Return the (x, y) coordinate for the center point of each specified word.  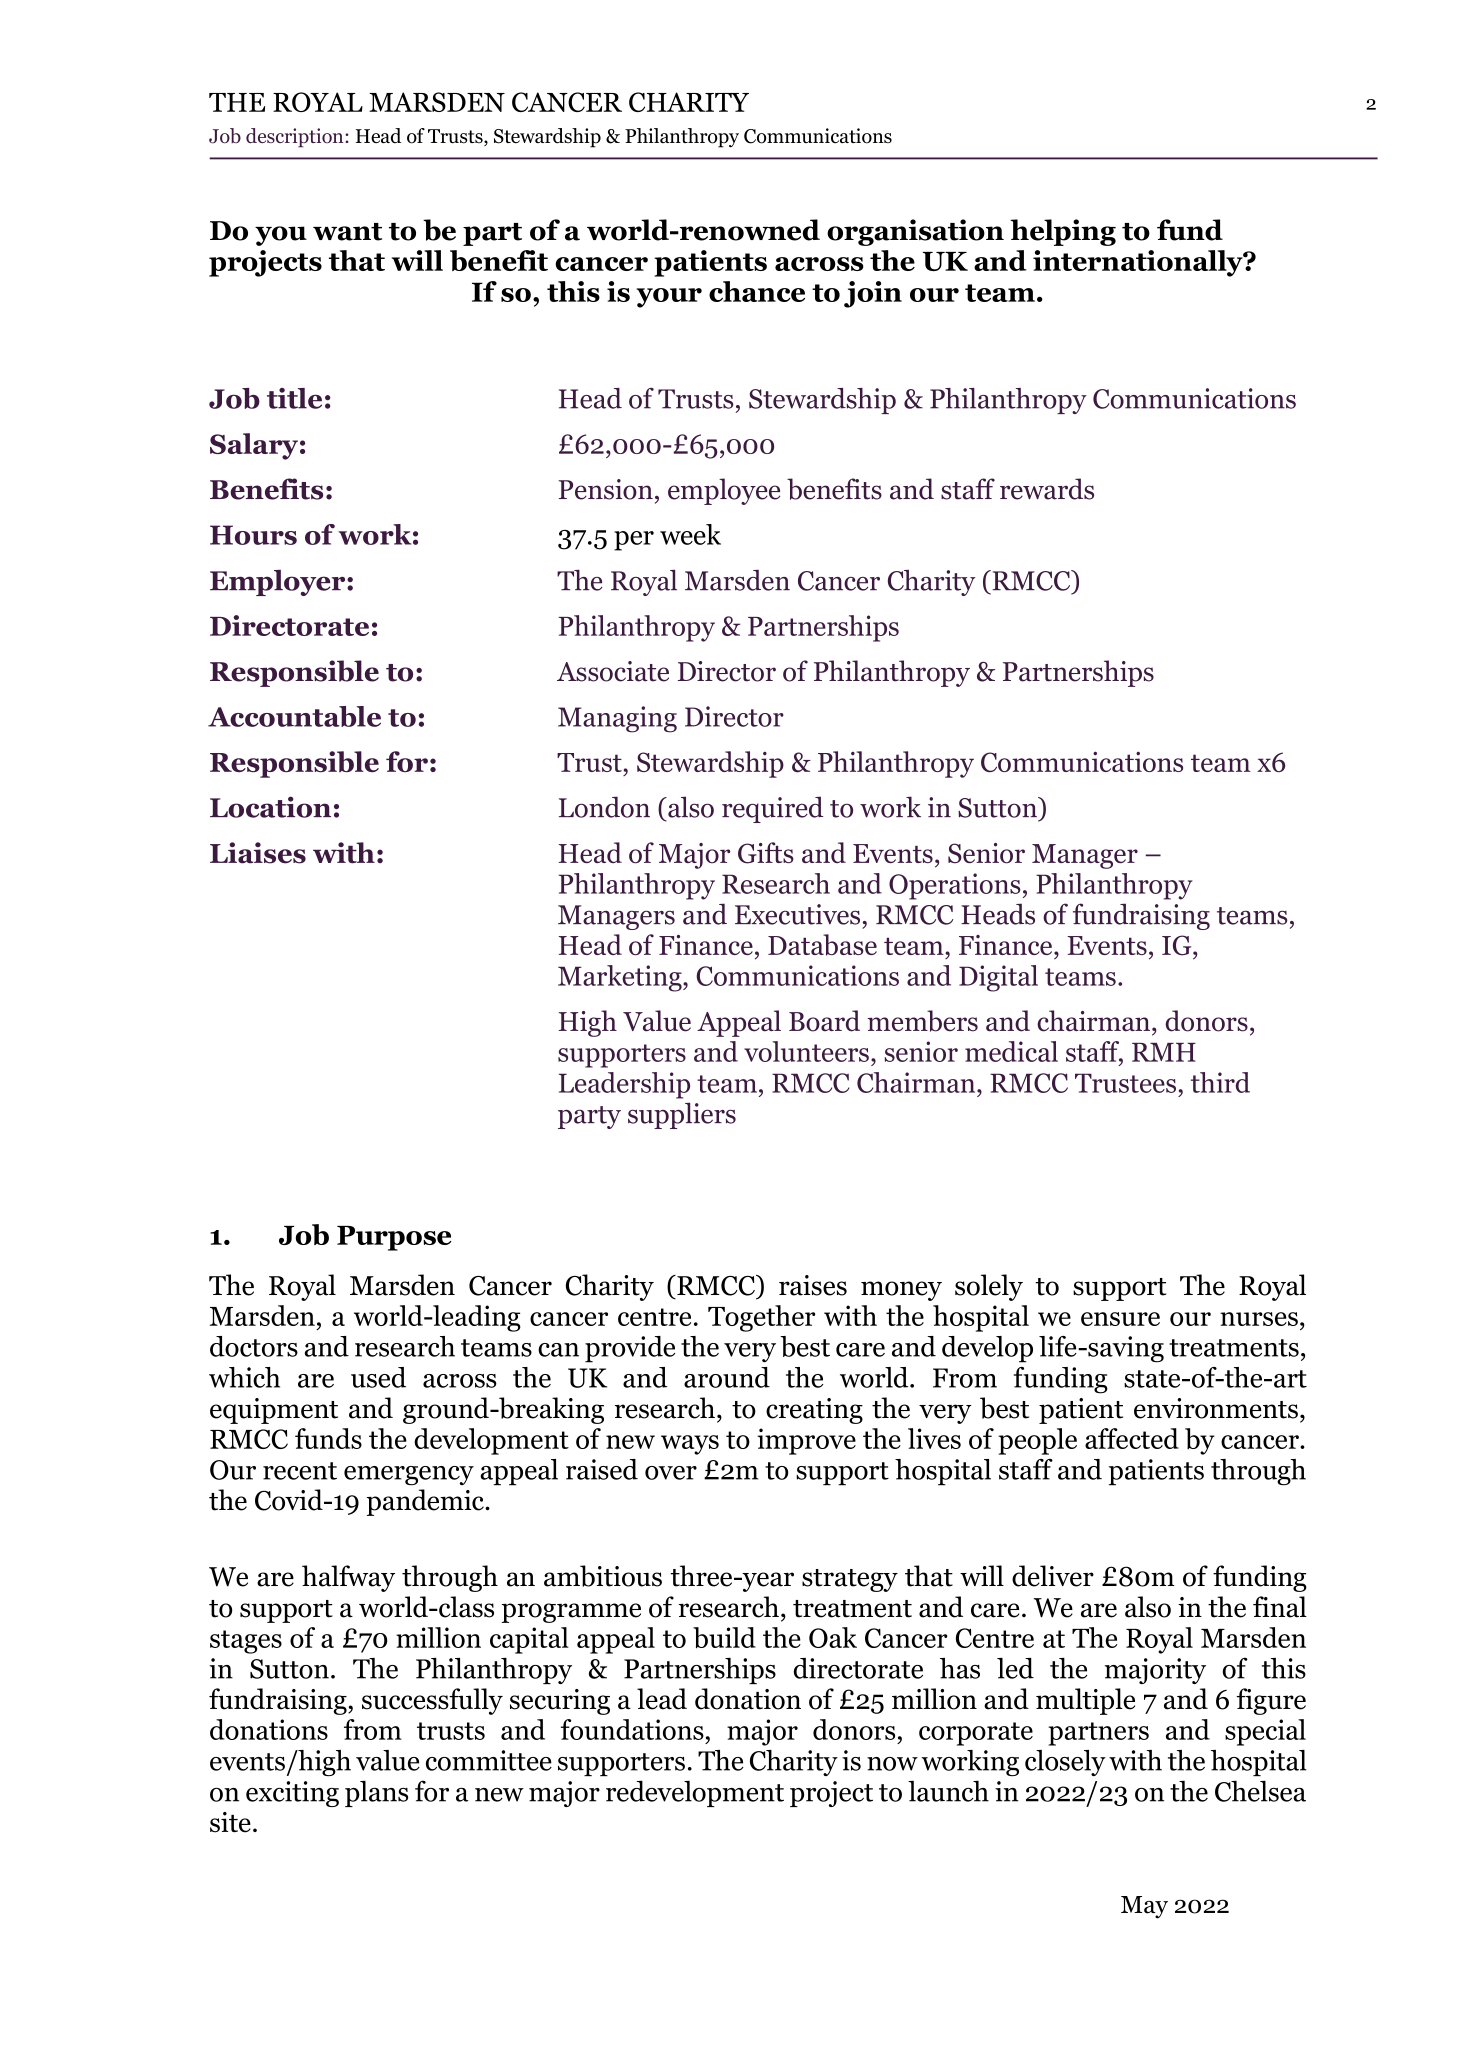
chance (757, 291)
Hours (253, 535)
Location (270, 807)
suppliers (682, 1115)
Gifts (766, 853)
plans (376, 1793)
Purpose (394, 1238)
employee (724, 491)
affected (1132, 1438)
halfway (348, 1578)
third (1220, 1082)
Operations (955, 886)
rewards (1047, 489)
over (671, 1473)
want (347, 232)
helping (1063, 232)
